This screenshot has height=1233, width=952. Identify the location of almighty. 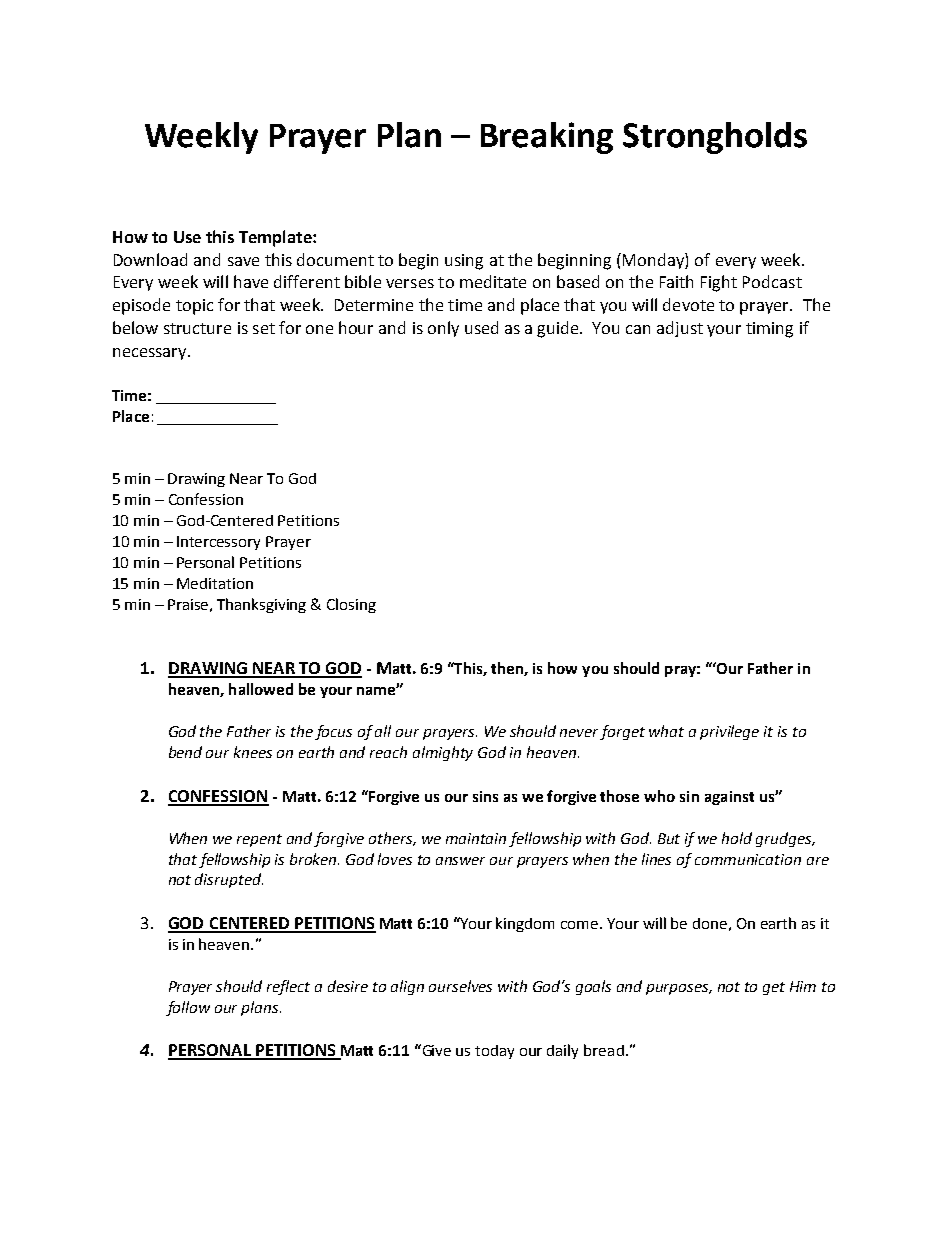
(443, 753).
